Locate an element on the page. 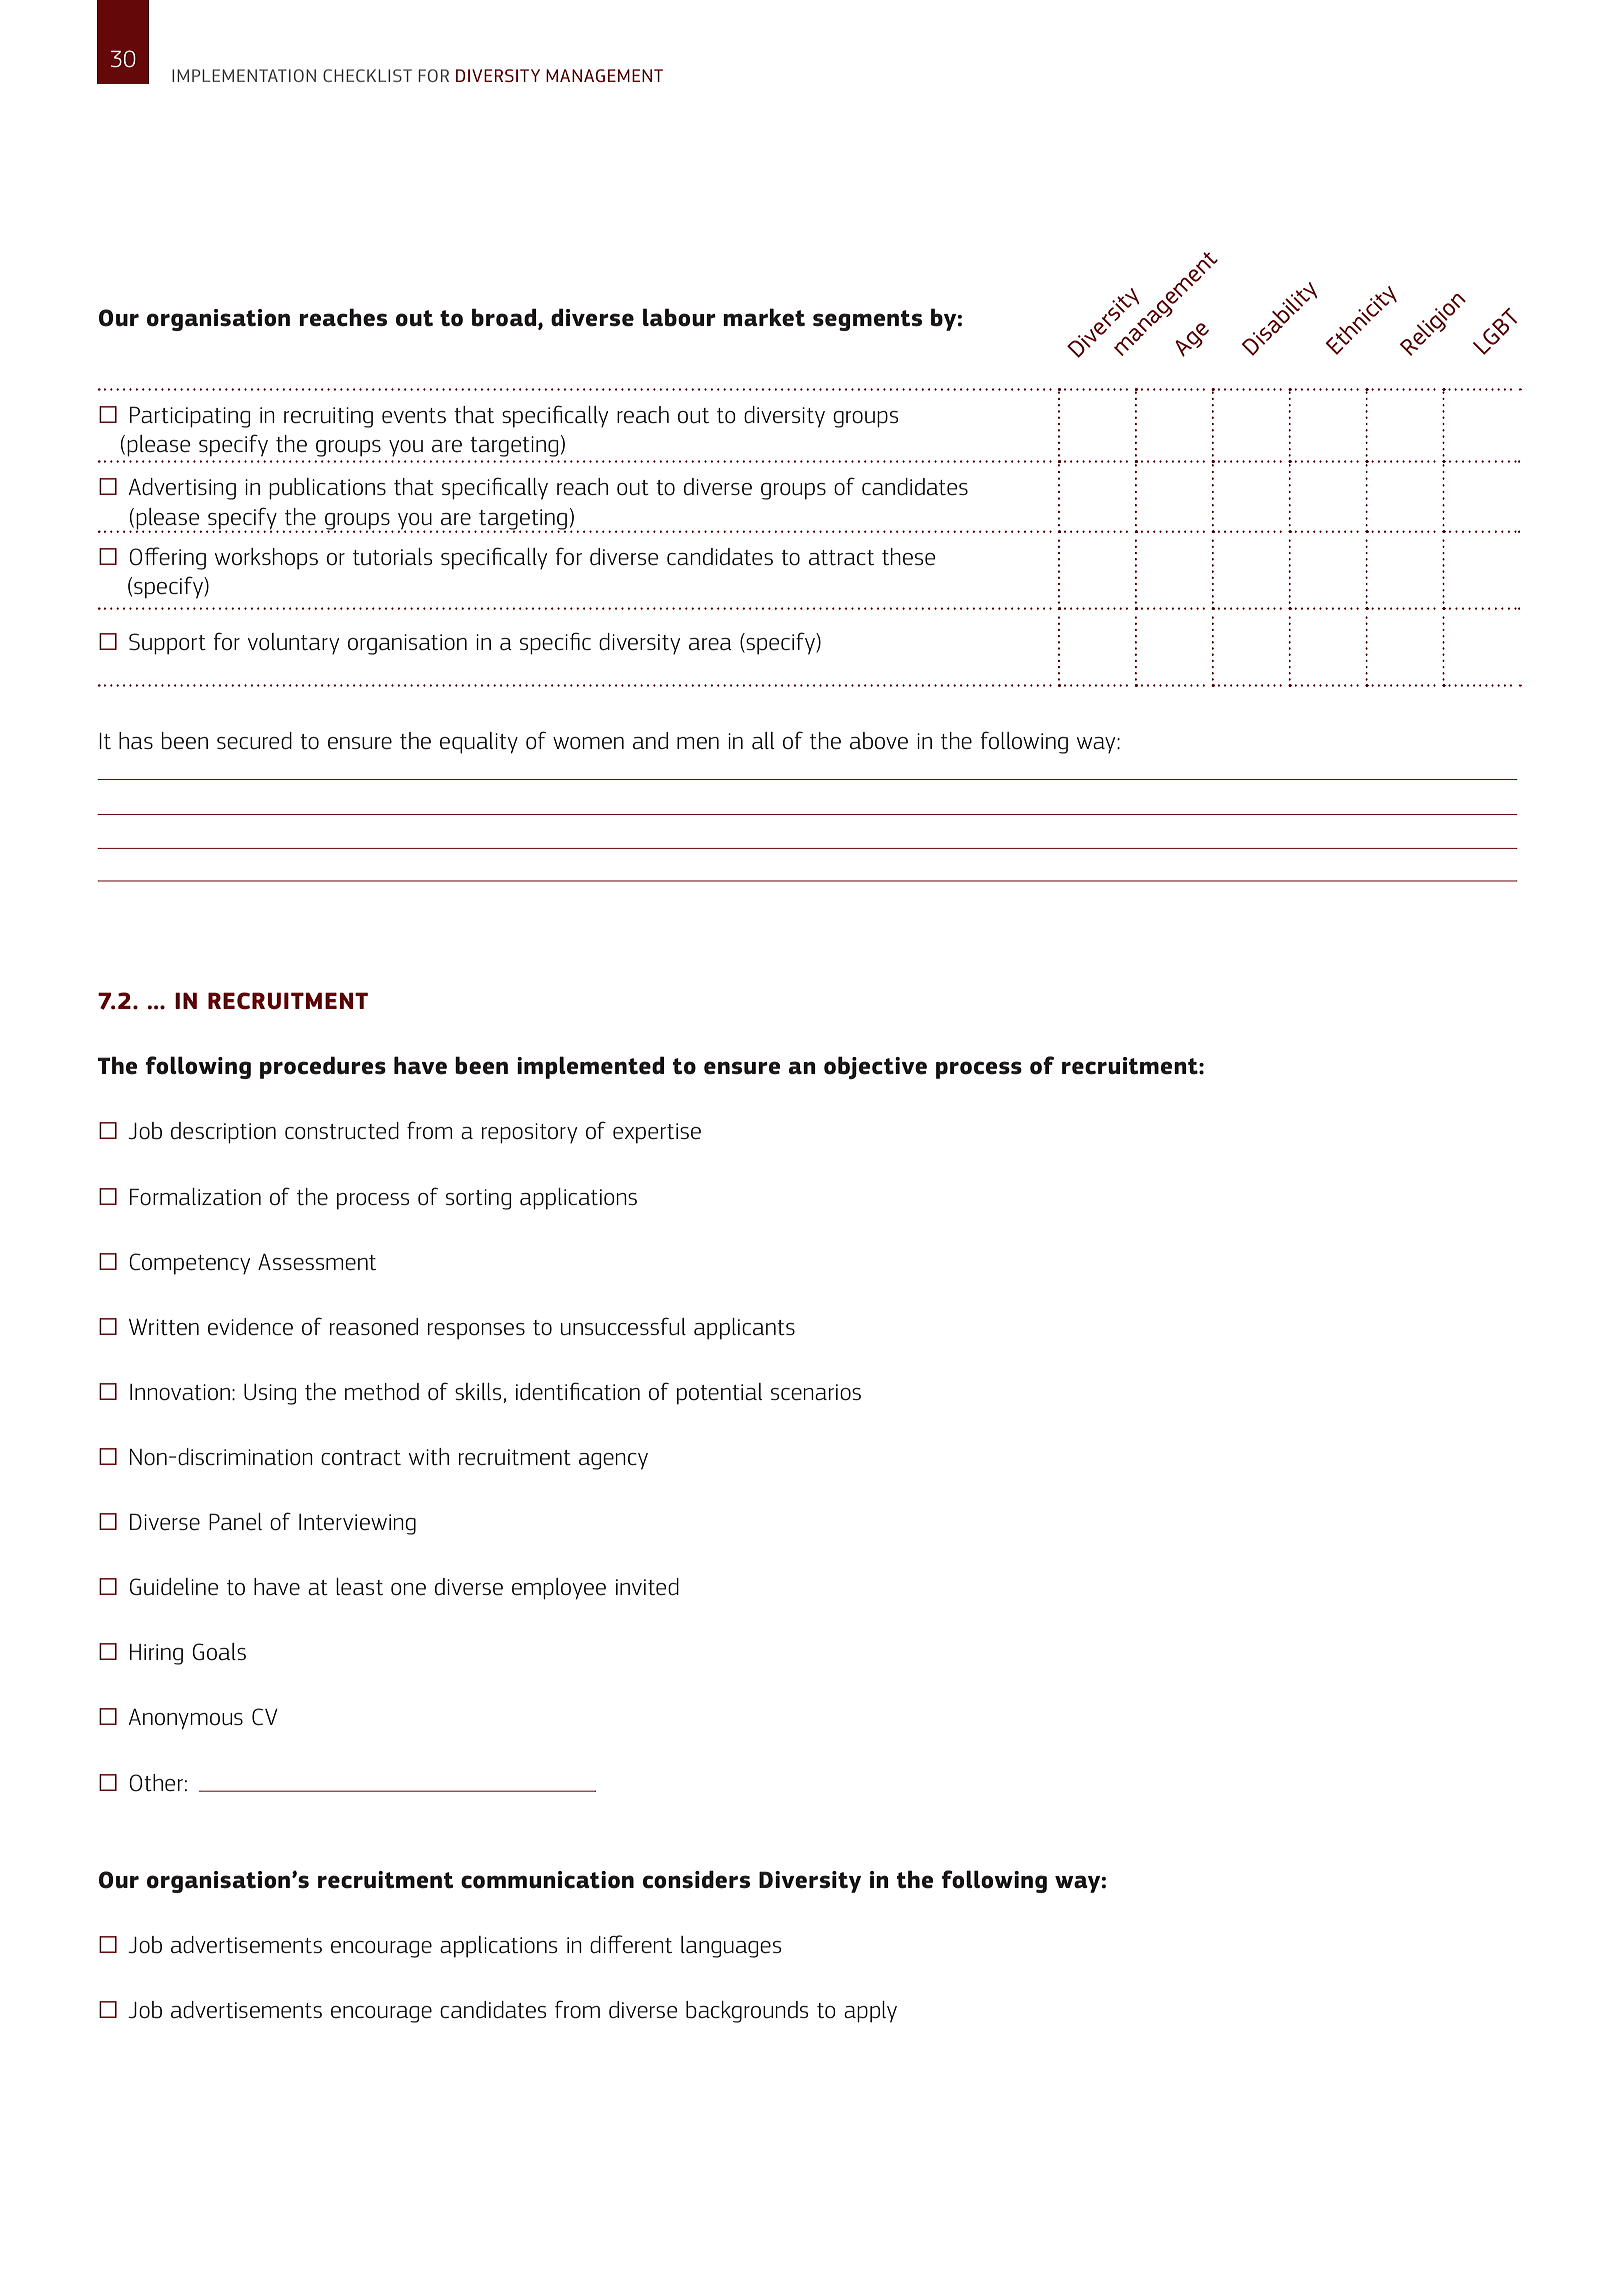 The image size is (1615, 2284). secured is located at coordinates (254, 741).
